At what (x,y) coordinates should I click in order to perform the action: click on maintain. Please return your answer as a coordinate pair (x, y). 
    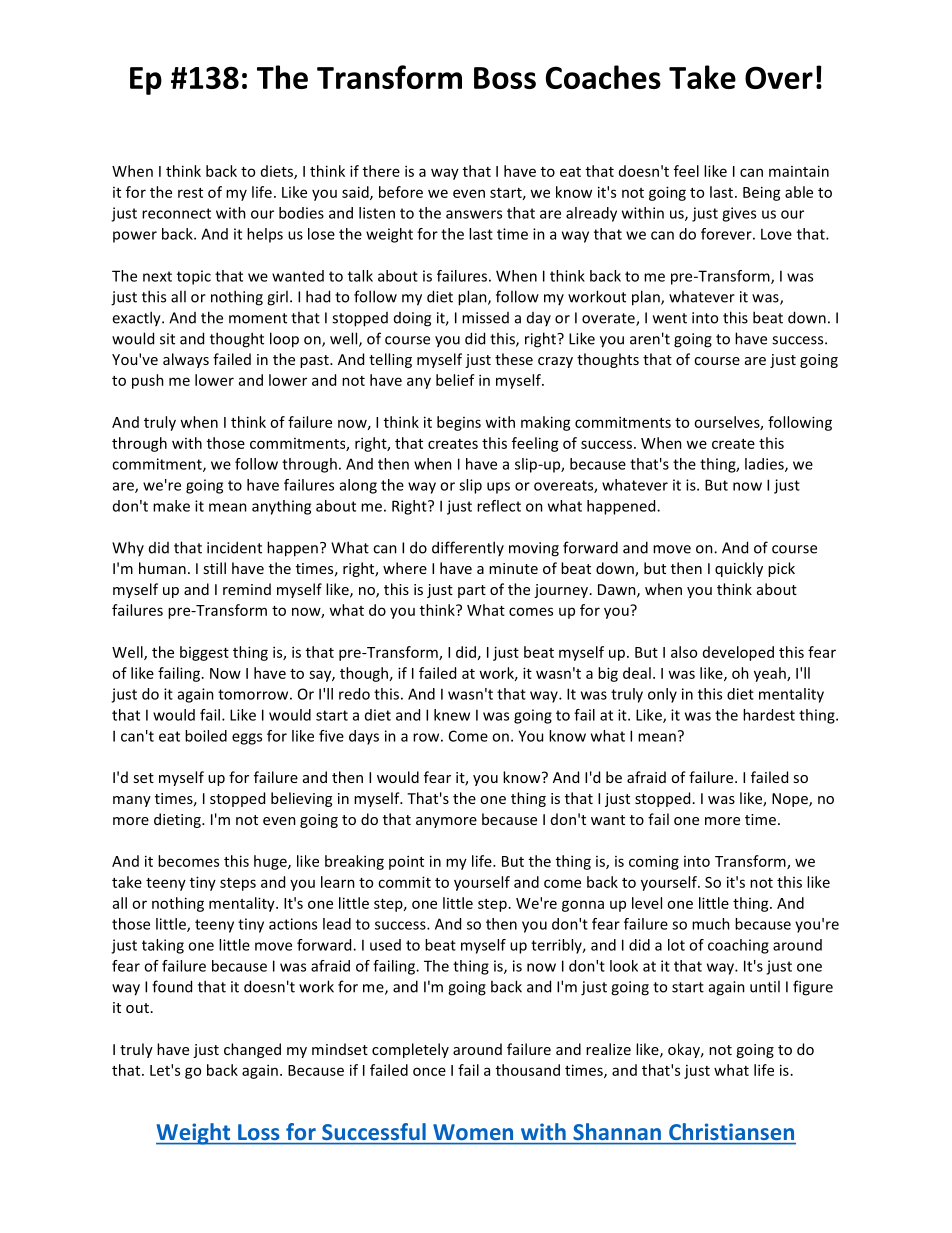
    Looking at the image, I should click on (799, 171).
